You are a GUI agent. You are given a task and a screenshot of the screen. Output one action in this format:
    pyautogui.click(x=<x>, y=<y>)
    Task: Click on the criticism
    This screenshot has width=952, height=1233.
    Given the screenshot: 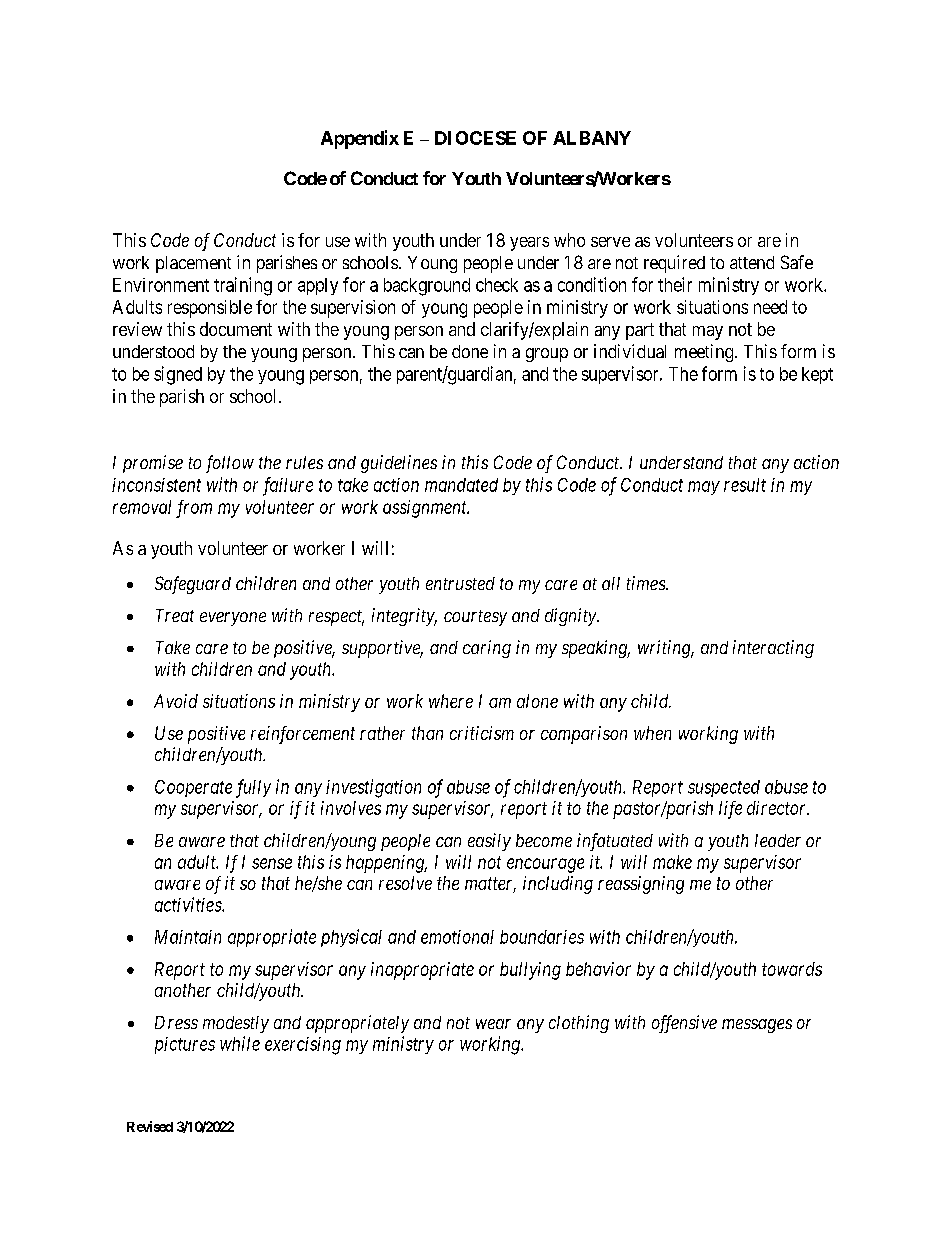 What is the action you would take?
    pyautogui.click(x=482, y=733)
